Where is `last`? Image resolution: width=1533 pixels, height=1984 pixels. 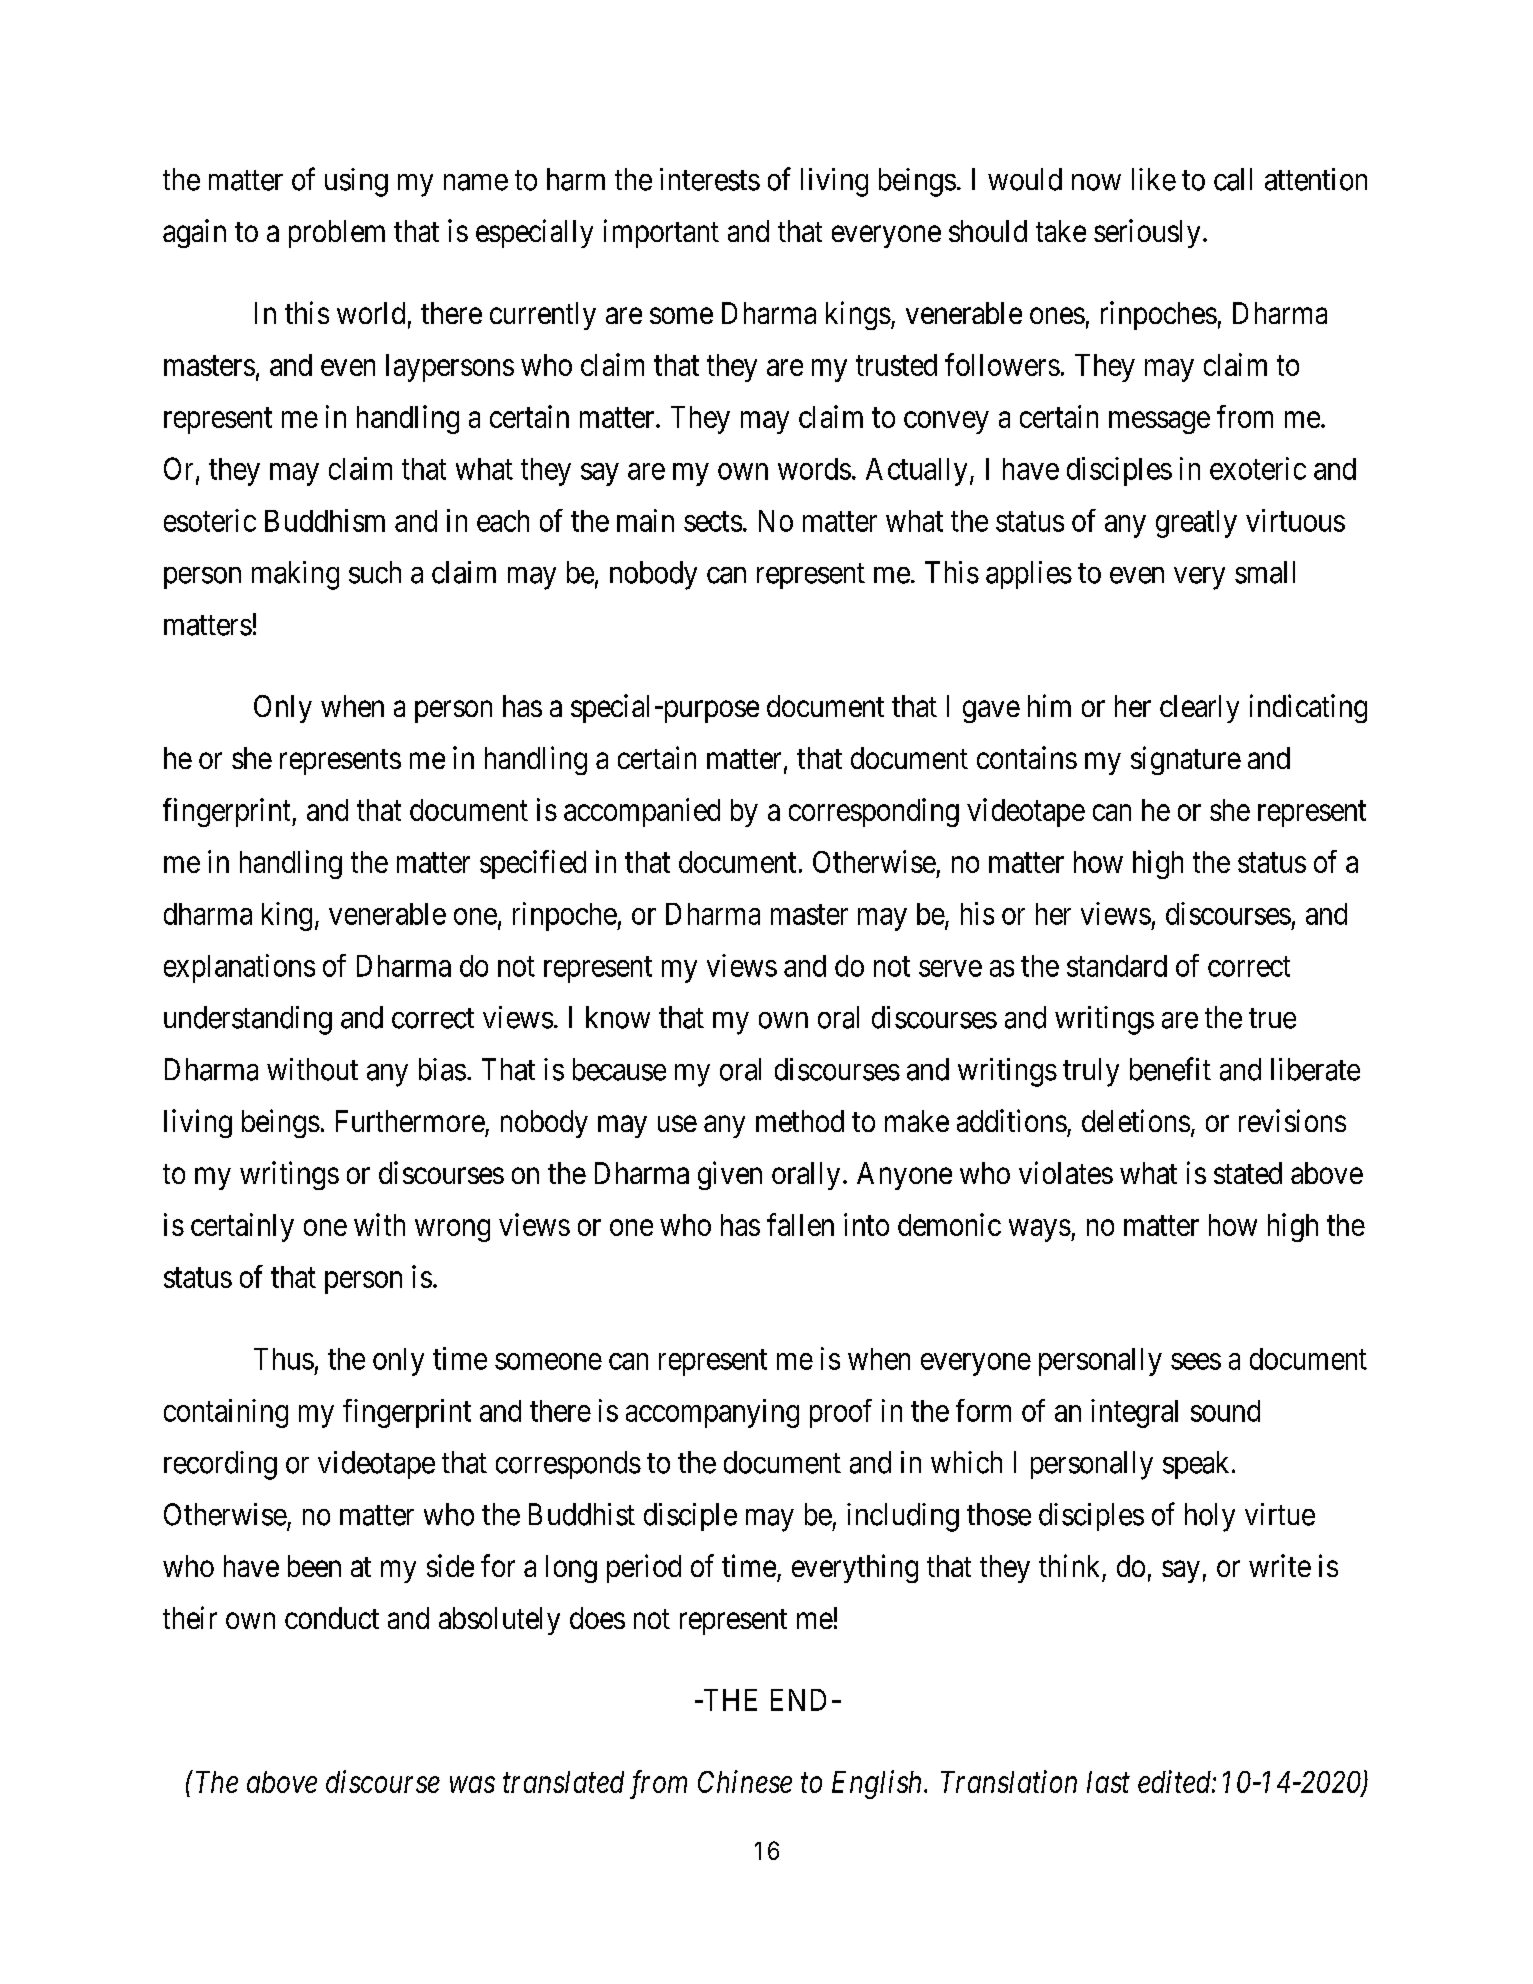 last is located at coordinates (1108, 1782).
